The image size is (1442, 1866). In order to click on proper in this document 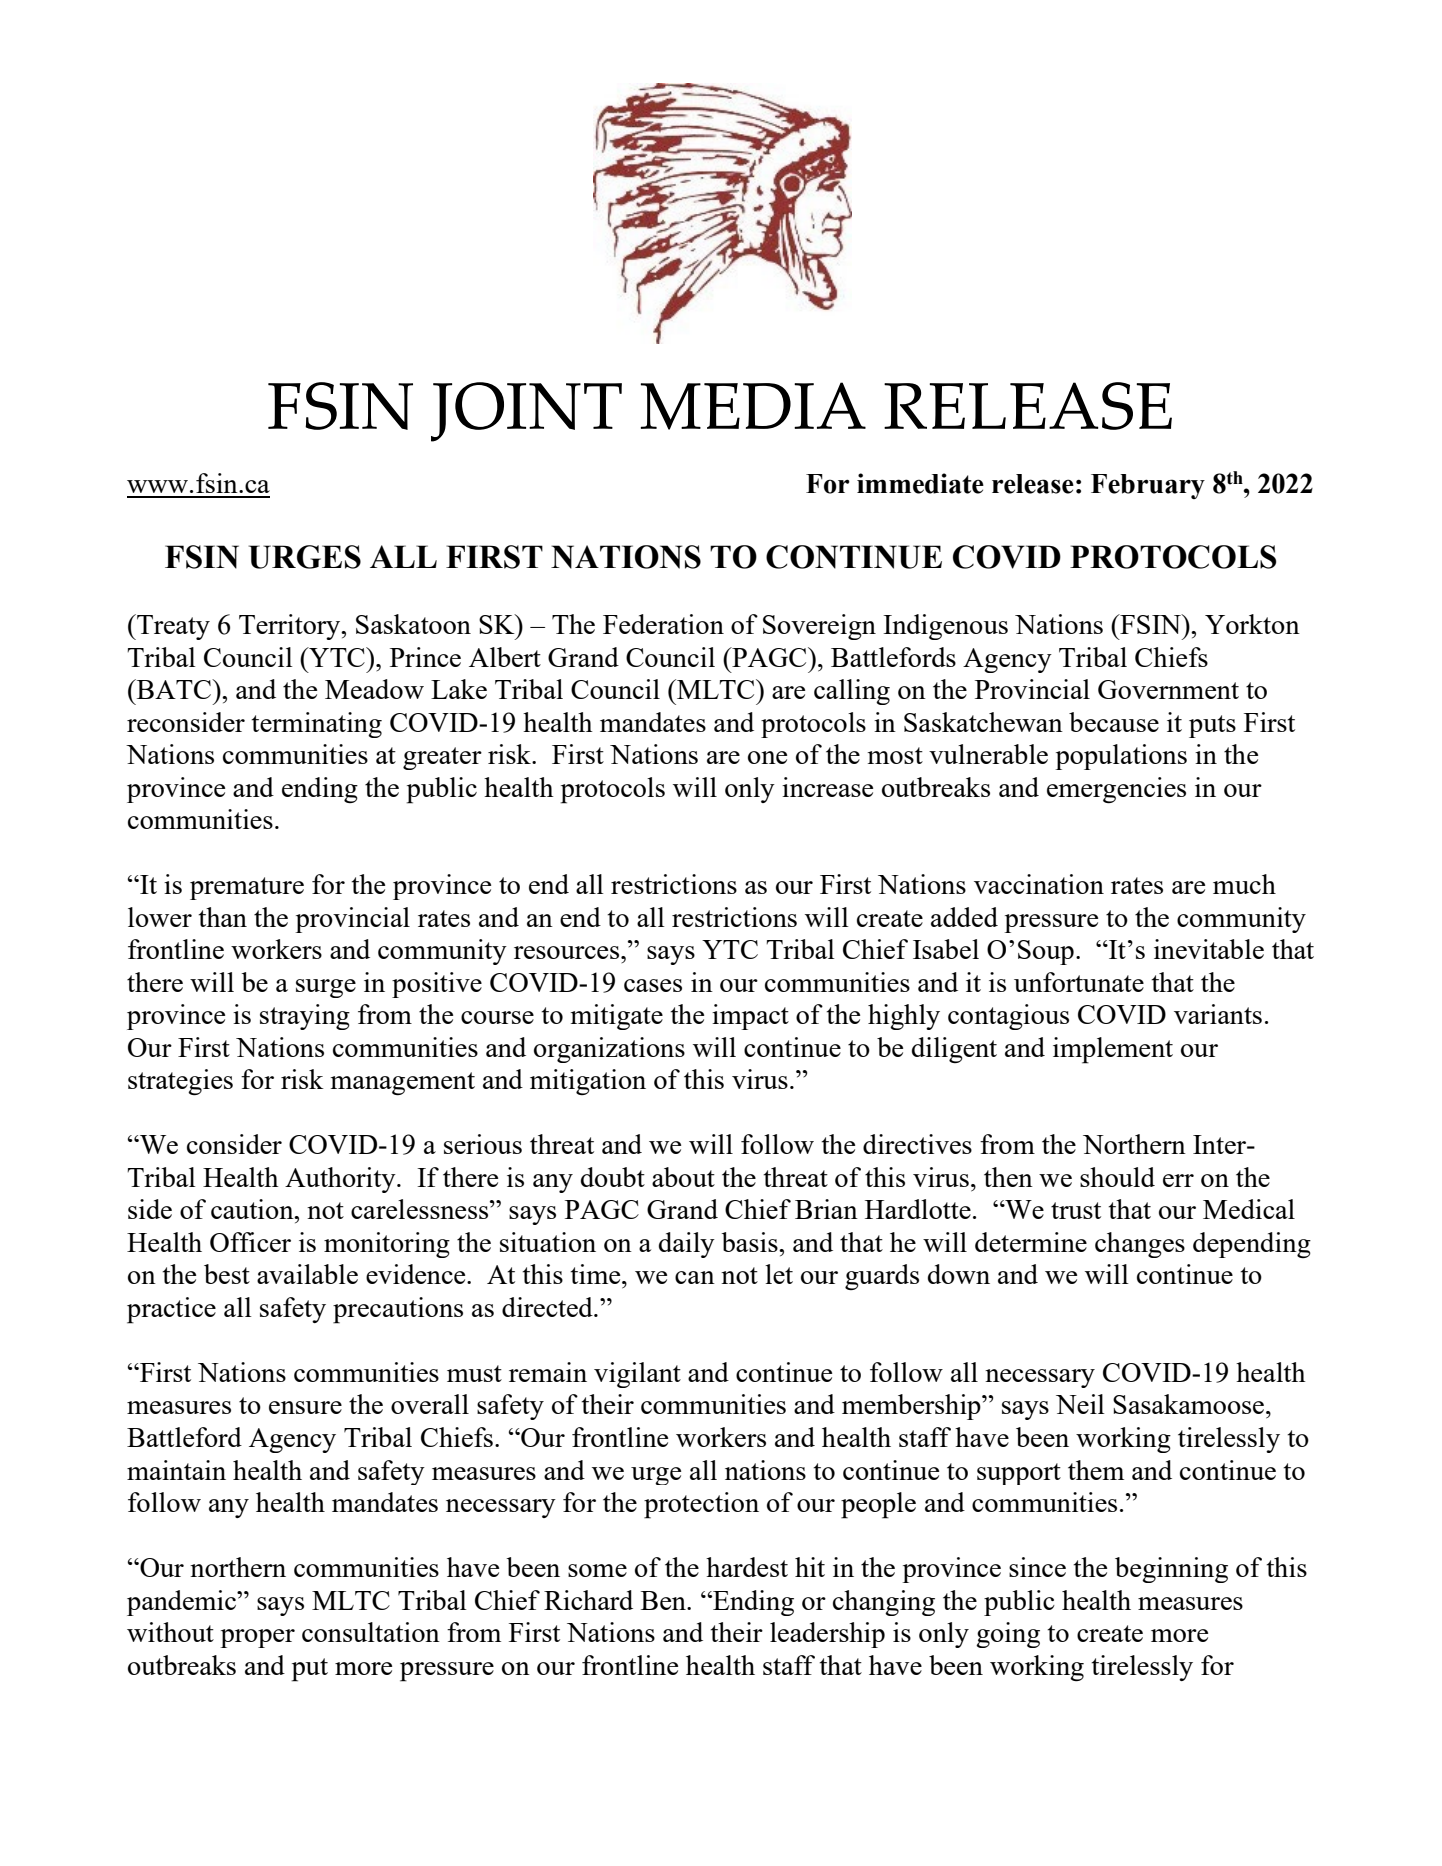, I will do `click(257, 1638)`.
